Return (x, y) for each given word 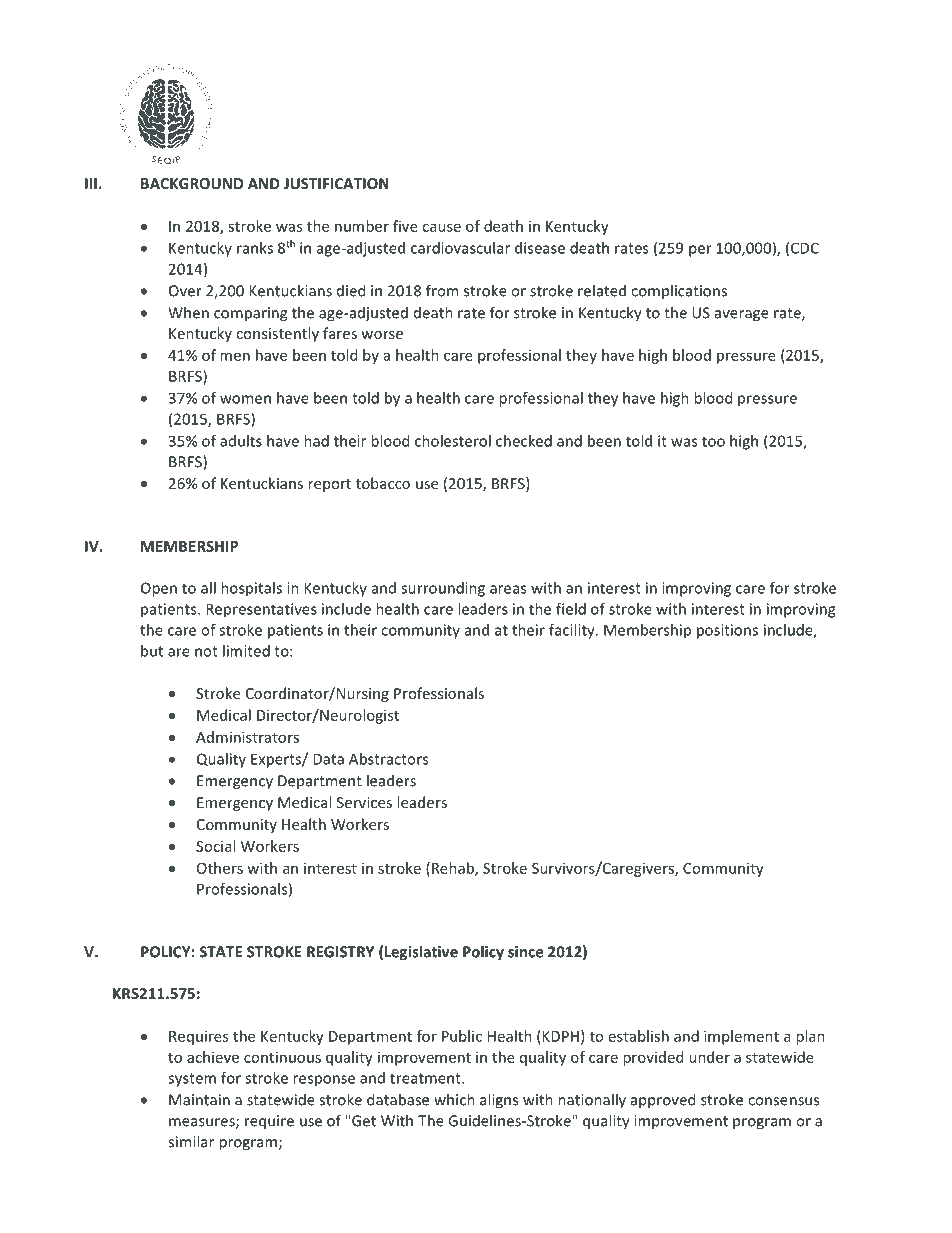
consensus (783, 1101)
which (454, 1099)
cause (441, 227)
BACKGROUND (192, 183)
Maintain (199, 1100)
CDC (805, 248)
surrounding (443, 589)
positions (727, 631)
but (152, 651)
